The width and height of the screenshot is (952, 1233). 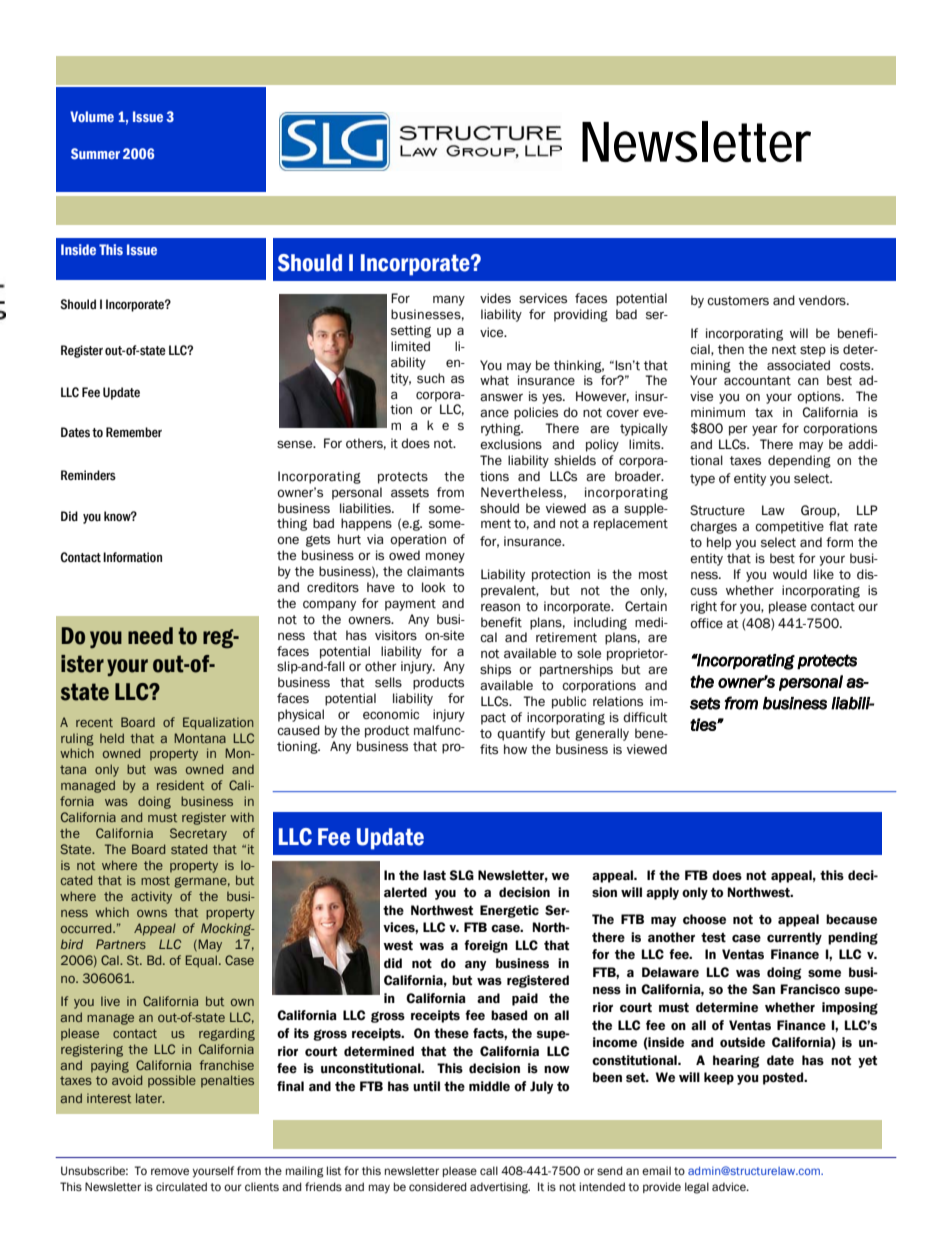 What do you see at coordinates (198, 834) in the screenshot?
I see `Secretary` at bounding box center [198, 834].
